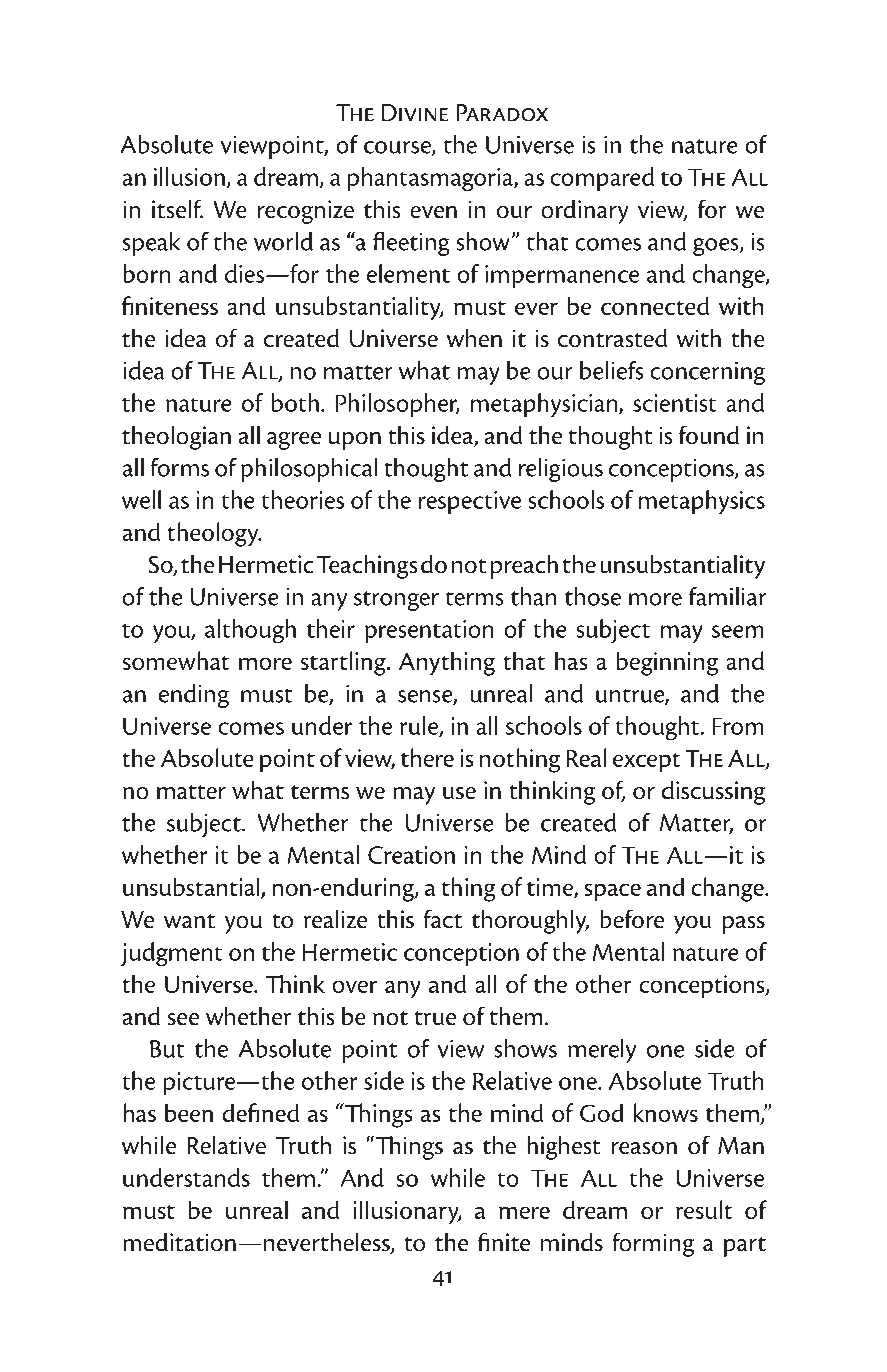 This screenshot has width=887, height=1372. Describe the element at coordinates (632, 919) in the screenshot. I see `before` at that location.
